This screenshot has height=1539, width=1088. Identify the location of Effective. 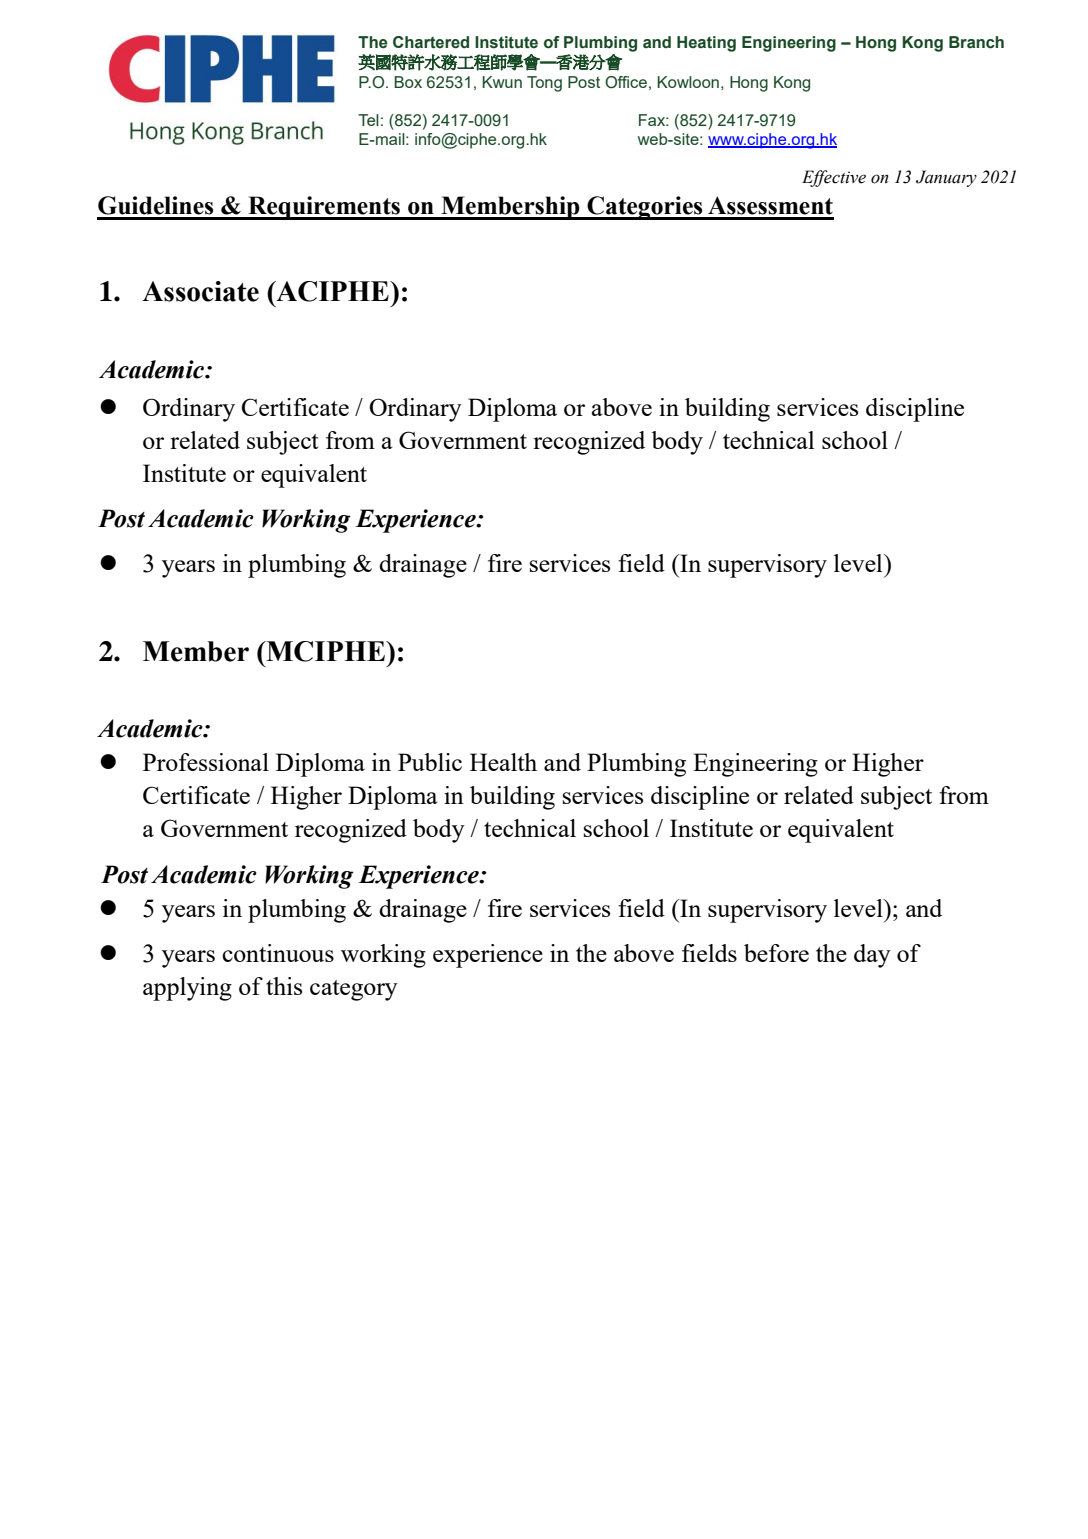
(834, 178).
